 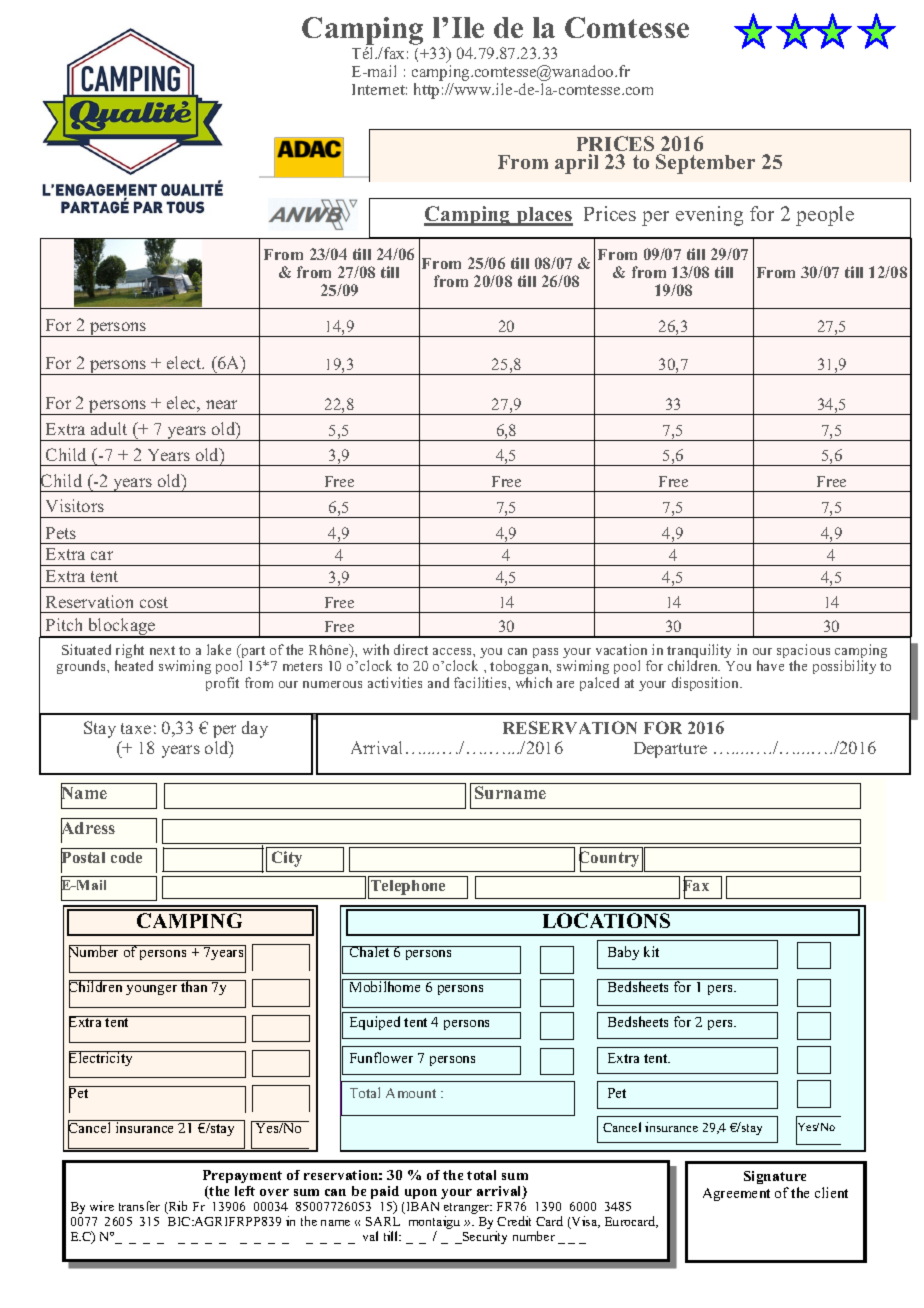 What do you see at coordinates (770, 665) in the page?
I see `have` at bounding box center [770, 665].
